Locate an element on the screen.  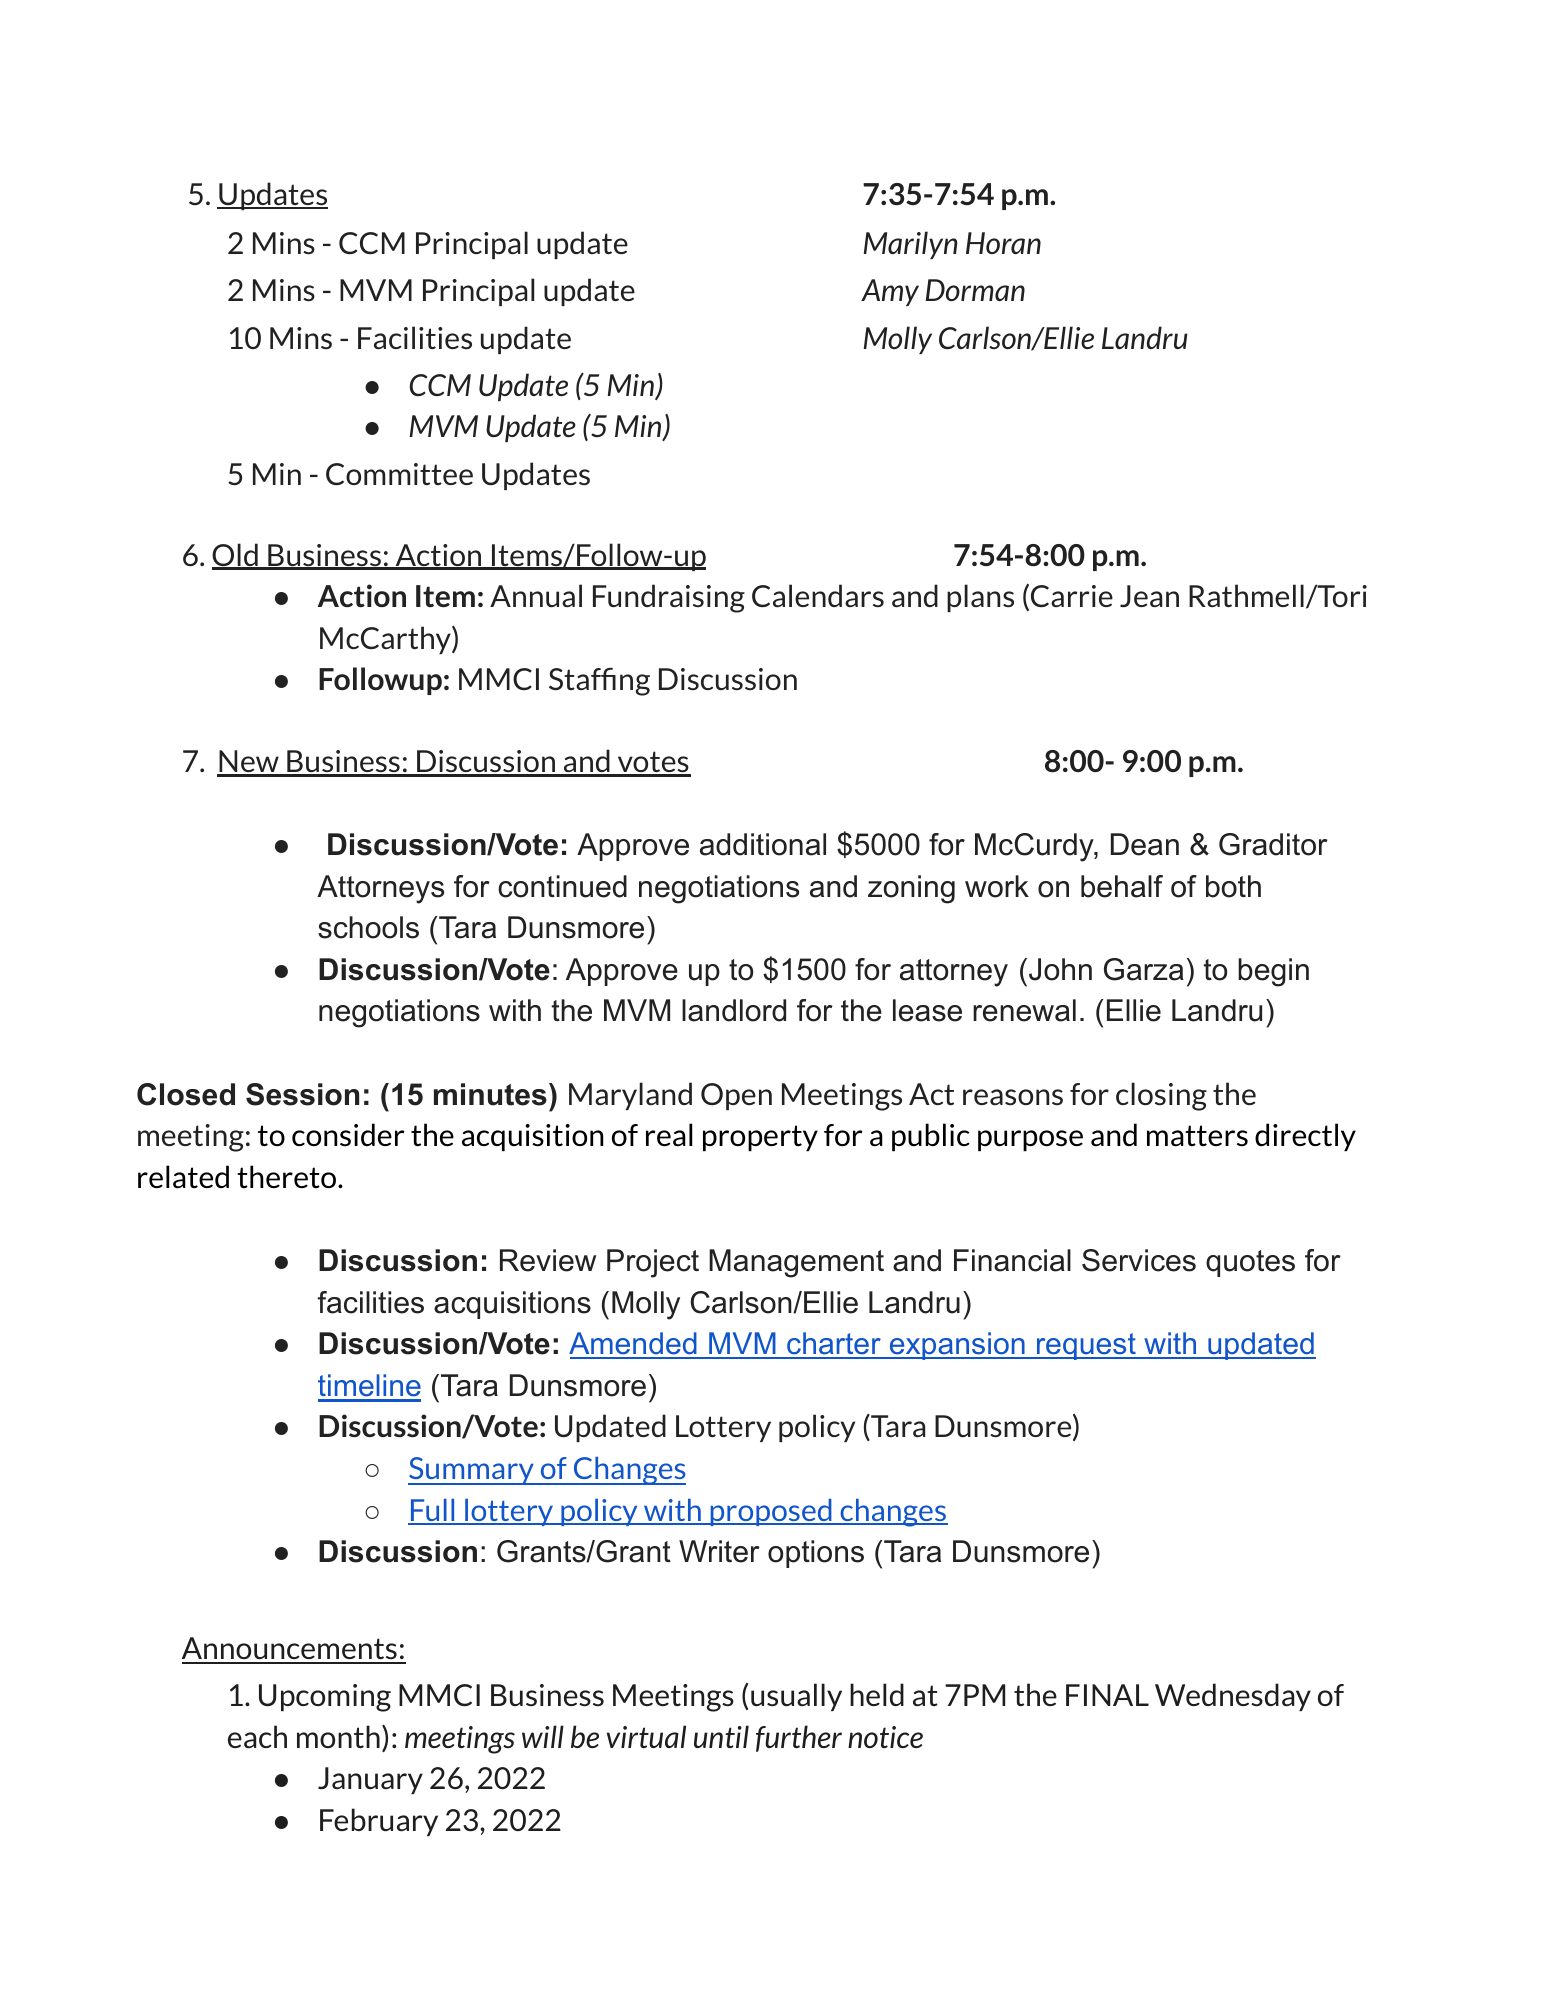
thereto is located at coordinates (288, 1176).
